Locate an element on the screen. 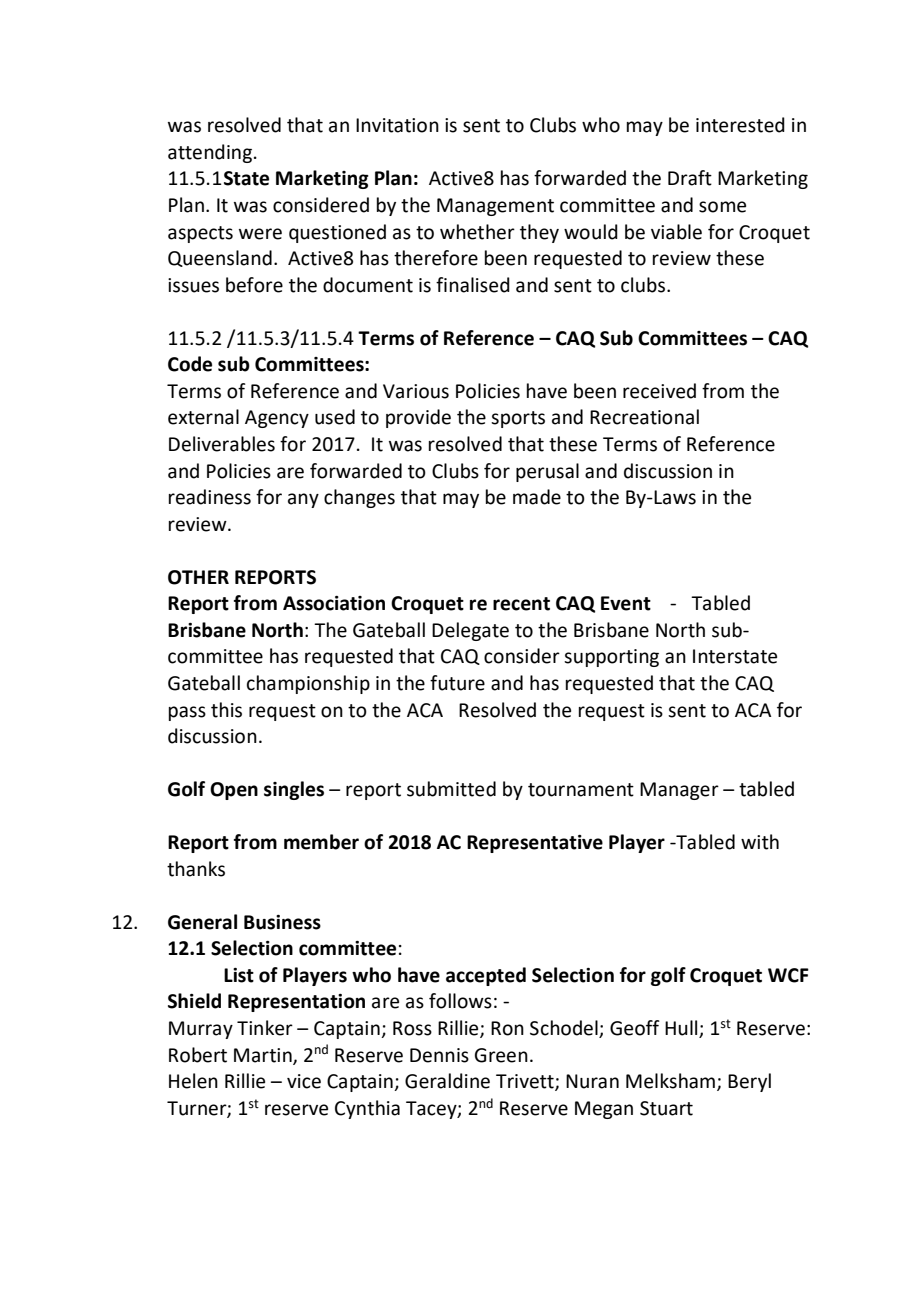  attending is located at coordinates (211, 153).
